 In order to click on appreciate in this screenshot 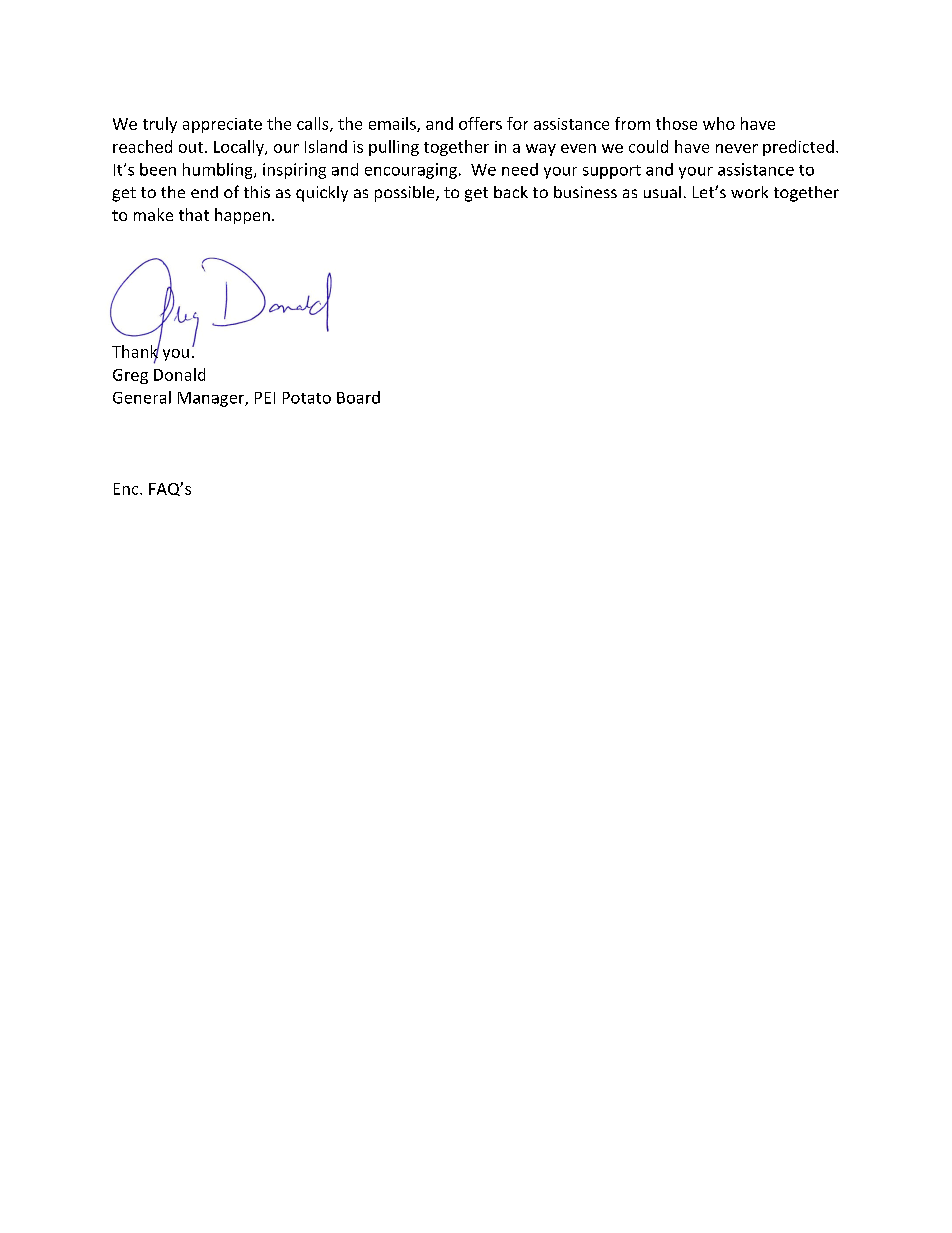, I will do `click(222, 125)`.
